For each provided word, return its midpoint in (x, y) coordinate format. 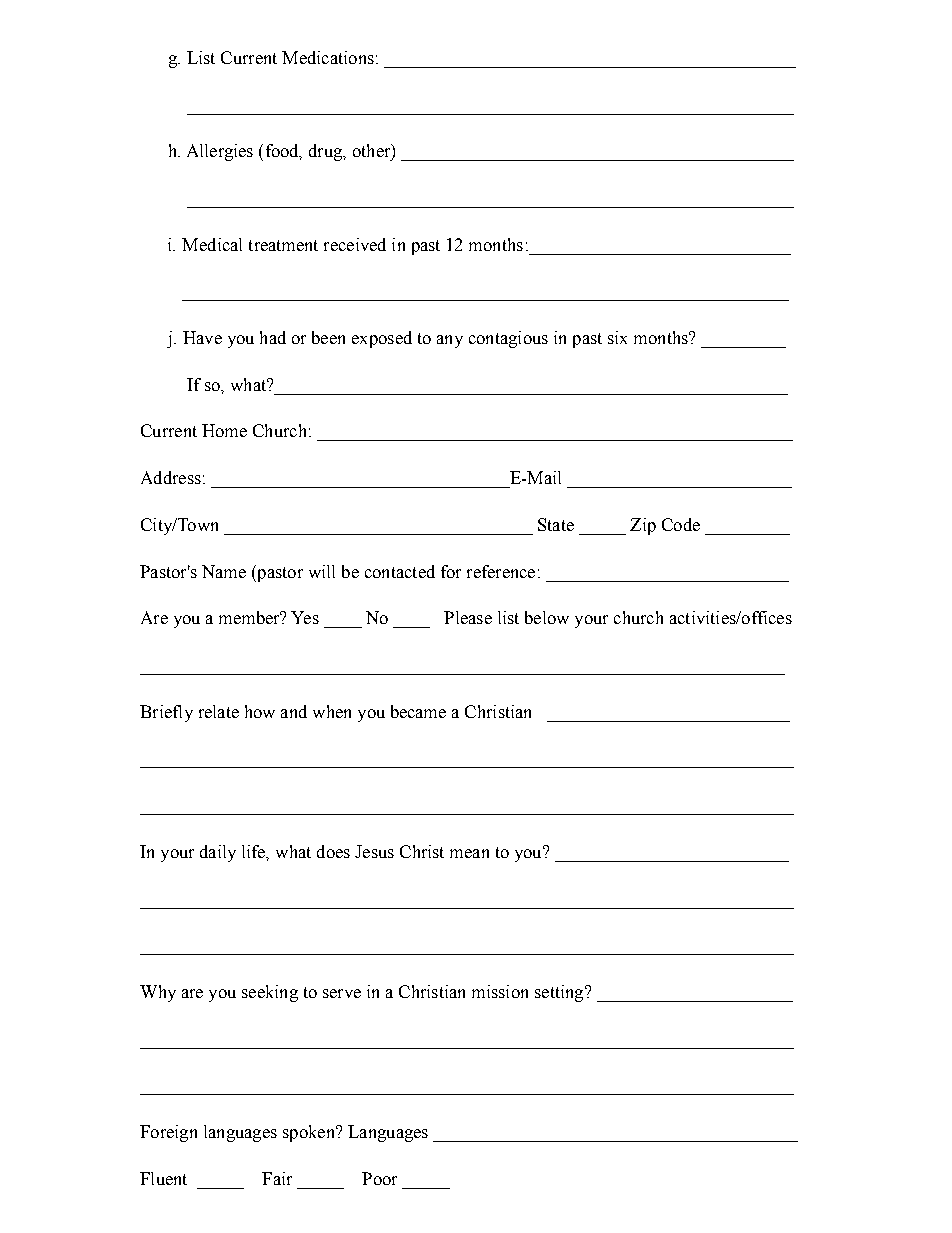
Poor (379, 1178)
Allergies (220, 152)
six (617, 337)
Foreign (168, 1133)
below (547, 617)
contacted (400, 571)
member (250, 617)
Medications (328, 57)
